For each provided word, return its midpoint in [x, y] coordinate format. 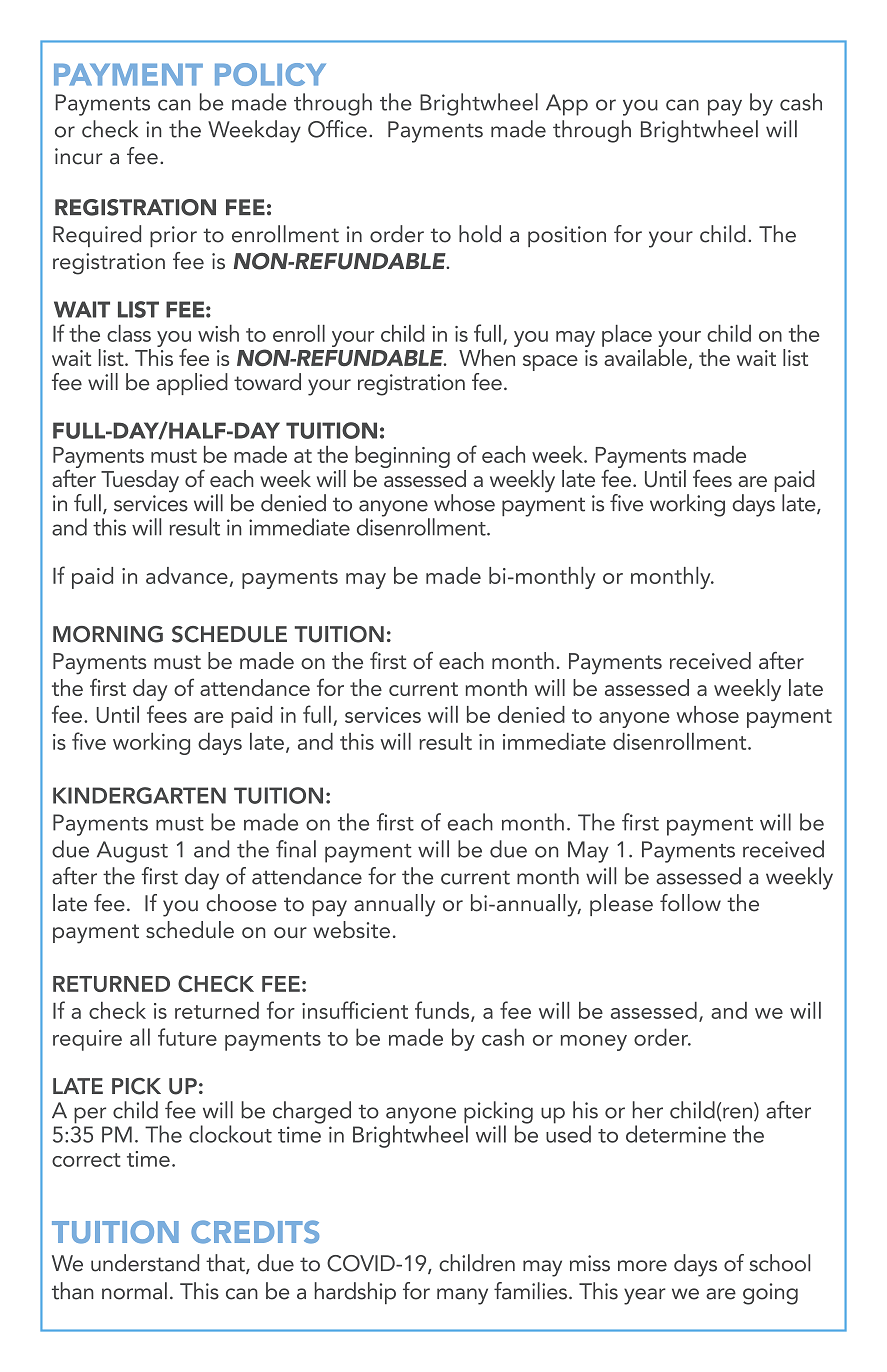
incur [79, 156]
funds [443, 1011]
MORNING [108, 634]
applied [192, 384]
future [187, 1037]
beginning [402, 458]
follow [690, 903]
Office [337, 129]
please [621, 905]
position [567, 236]
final [296, 849]
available [644, 356]
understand [145, 1263]
